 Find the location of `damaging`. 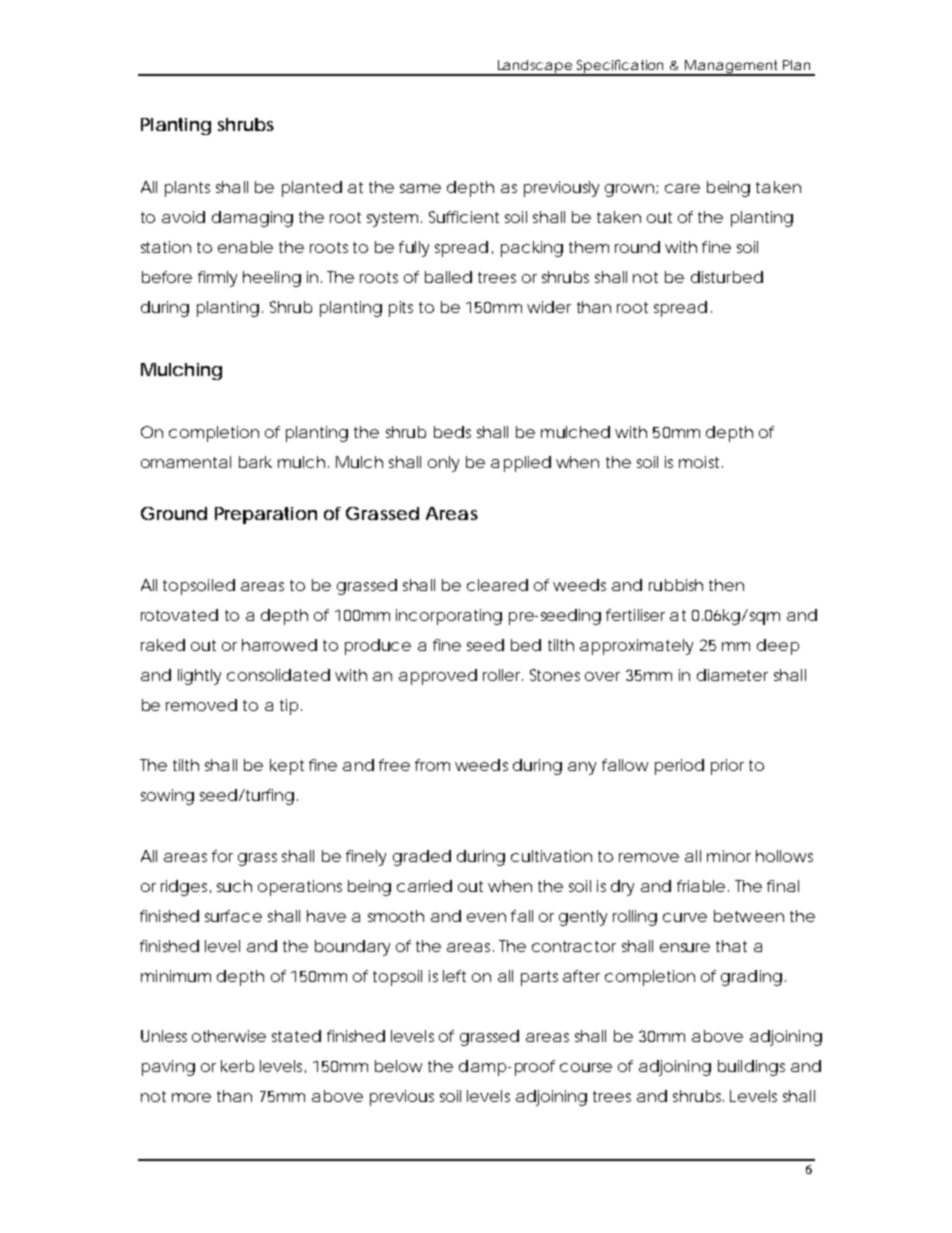

damaging is located at coordinates (252, 219).
